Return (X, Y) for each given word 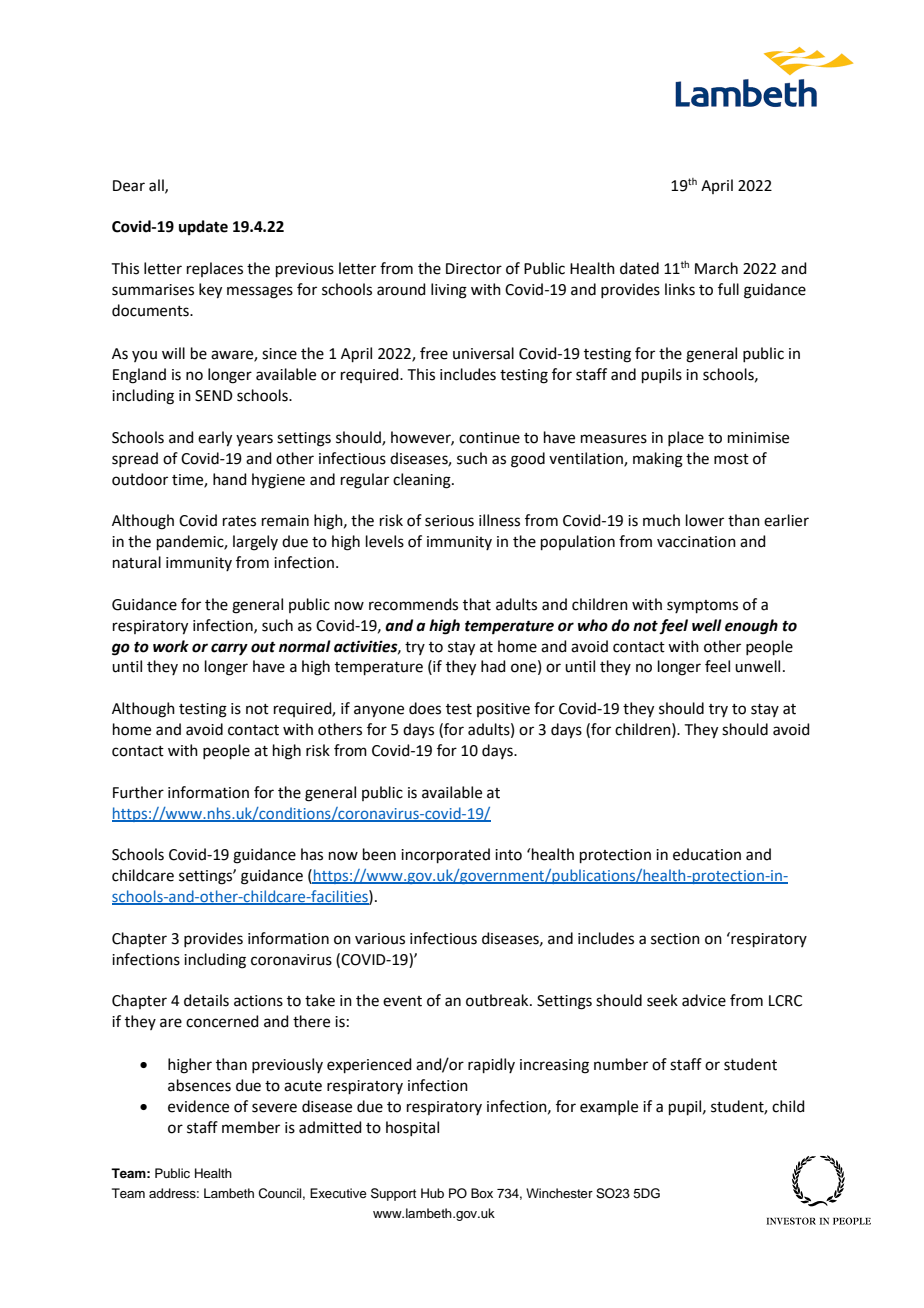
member (251, 1127)
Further (138, 792)
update (203, 228)
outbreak (498, 1000)
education (707, 854)
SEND (214, 396)
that (477, 604)
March (716, 268)
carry (229, 649)
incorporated (445, 855)
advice (704, 1000)
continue (489, 438)
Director (474, 269)
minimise (758, 438)
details (206, 1000)
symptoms (702, 606)
